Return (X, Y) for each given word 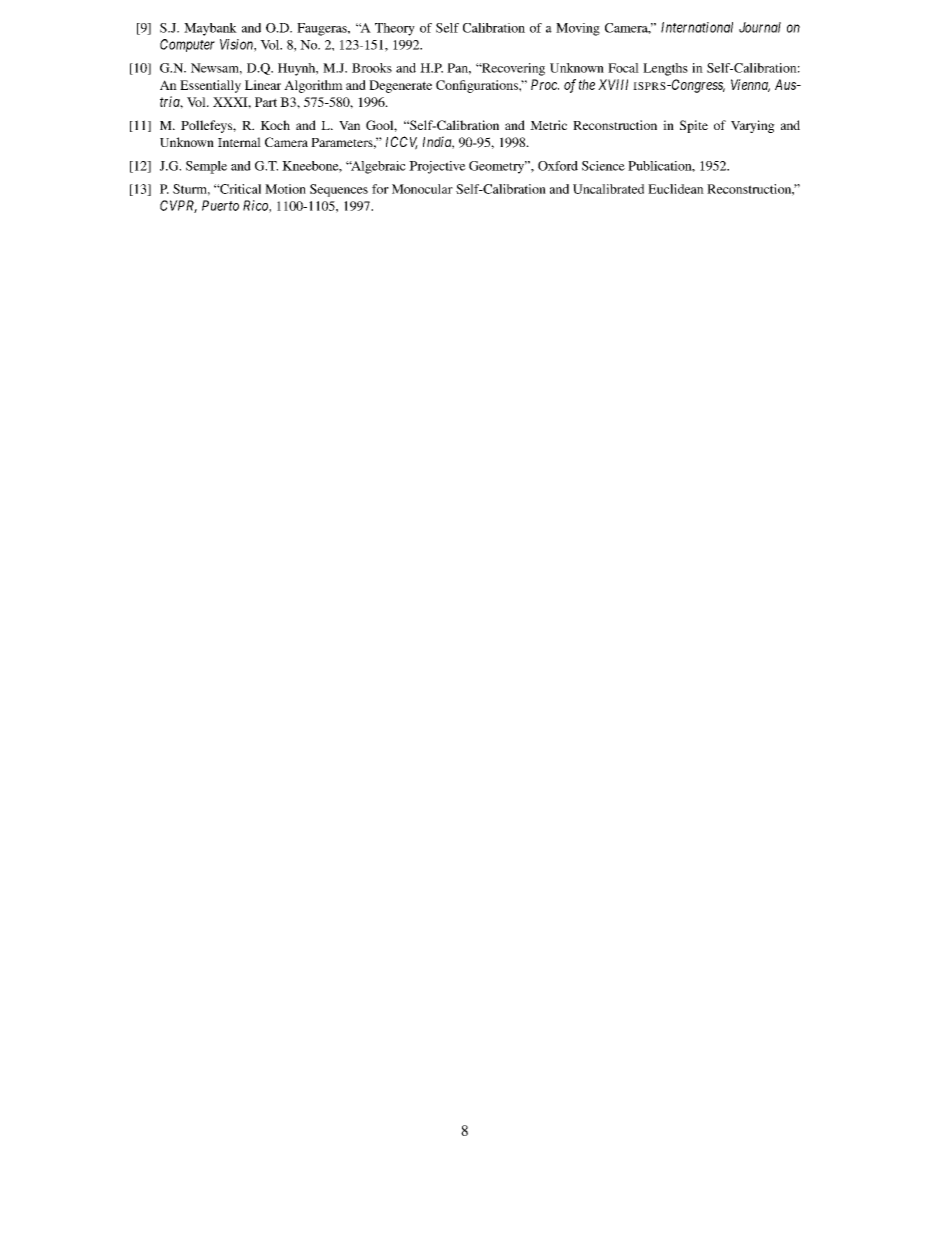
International (697, 27)
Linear (263, 85)
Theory (395, 29)
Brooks (372, 68)
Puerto (220, 205)
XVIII (613, 84)
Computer (187, 45)
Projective (437, 167)
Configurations (478, 86)
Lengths (665, 69)
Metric (548, 125)
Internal (239, 142)
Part (266, 102)
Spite (694, 126)
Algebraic (377, 167)
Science (603, 166)
